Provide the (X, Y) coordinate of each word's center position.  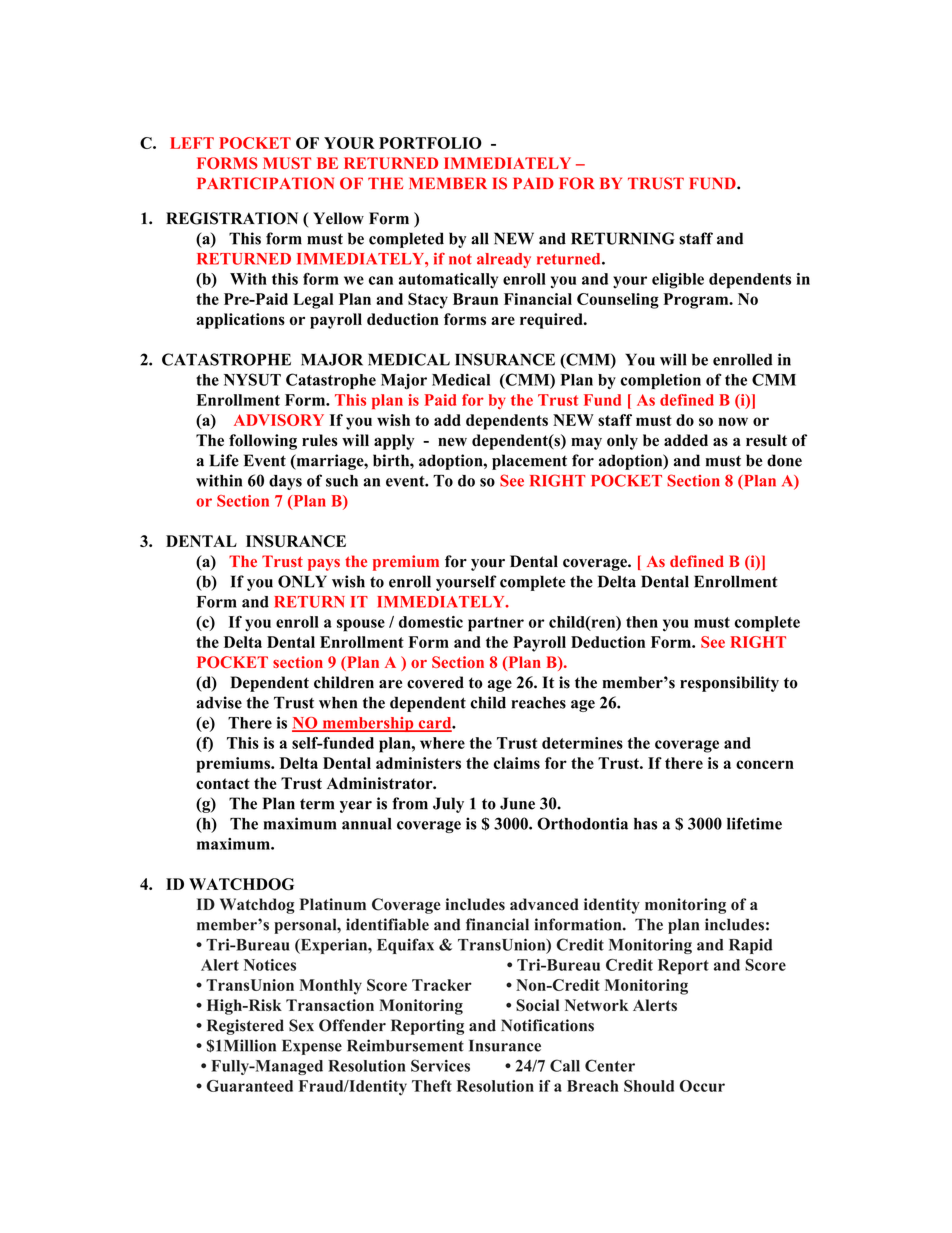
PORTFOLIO (430, 143)
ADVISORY (279, 420)
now (733, 421)
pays (324, 565)
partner (496, 624)
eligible (678, 281)
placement (529, 462)
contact (223, 784)
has (645, 824)
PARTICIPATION (265, 183)
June (517, 803)
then (642, 622)
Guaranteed (250, 1086)
